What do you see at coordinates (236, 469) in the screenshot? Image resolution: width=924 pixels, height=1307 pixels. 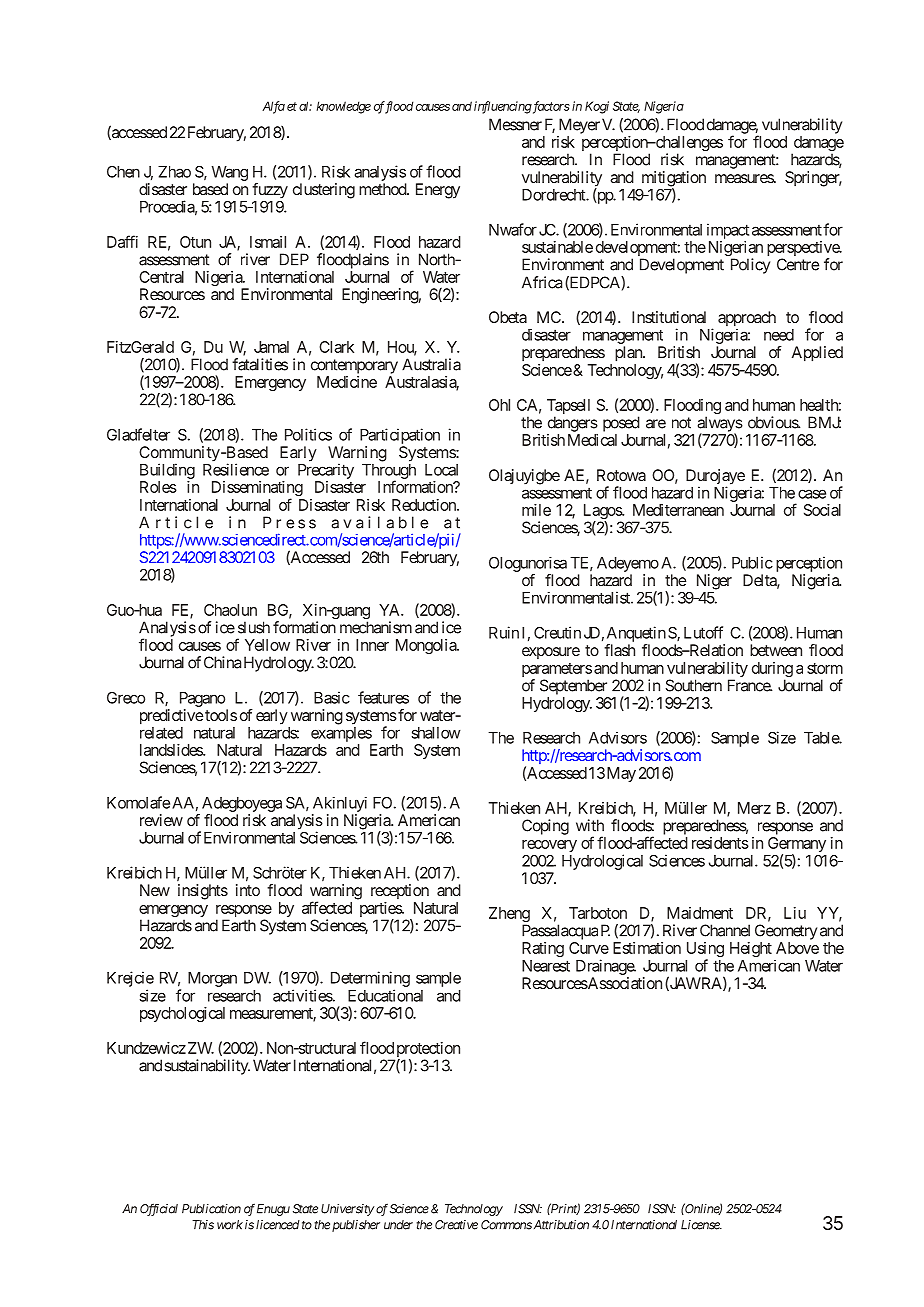 I see `Resilience` at bounding box center [236, 469].
